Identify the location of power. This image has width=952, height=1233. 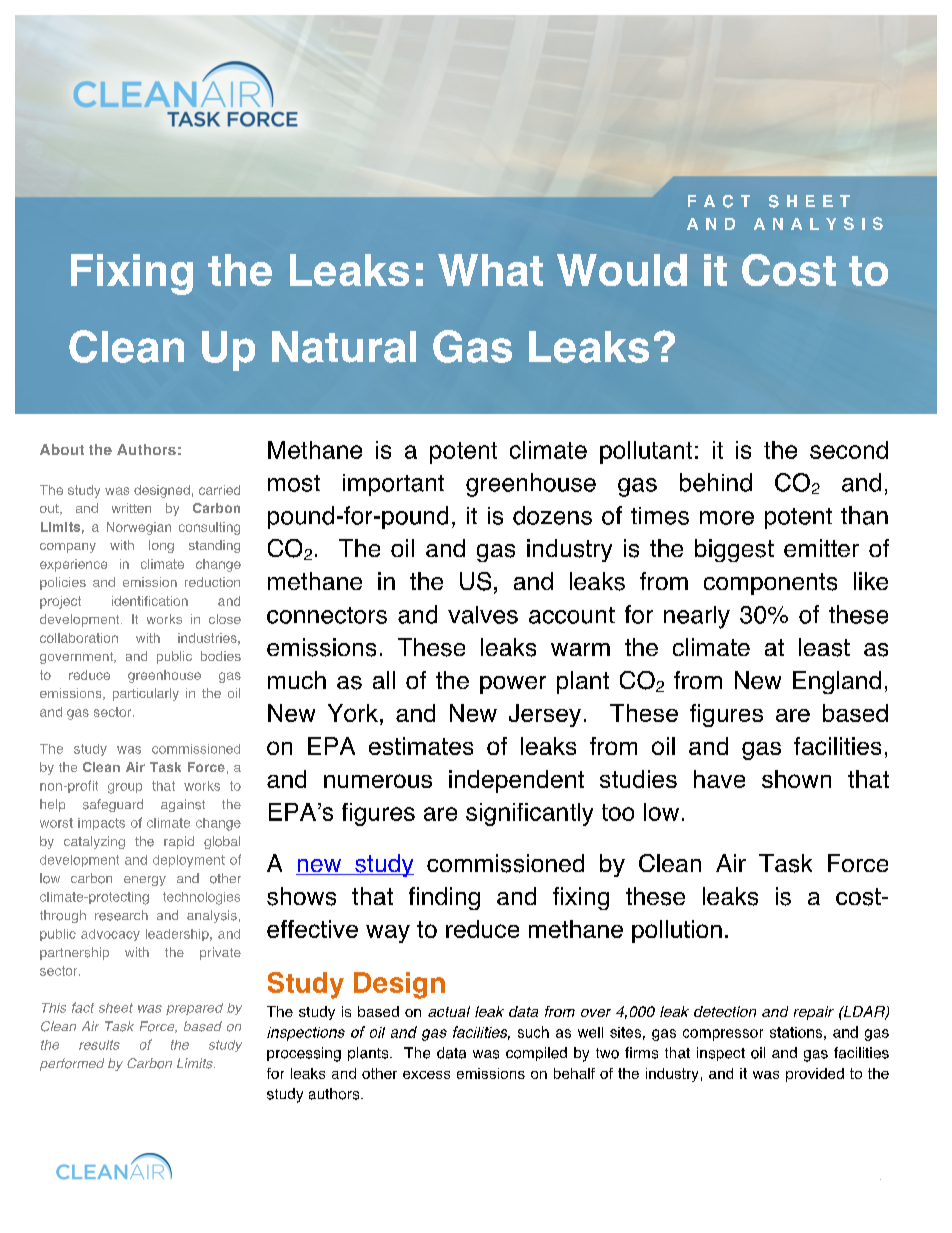
(513, 685).
